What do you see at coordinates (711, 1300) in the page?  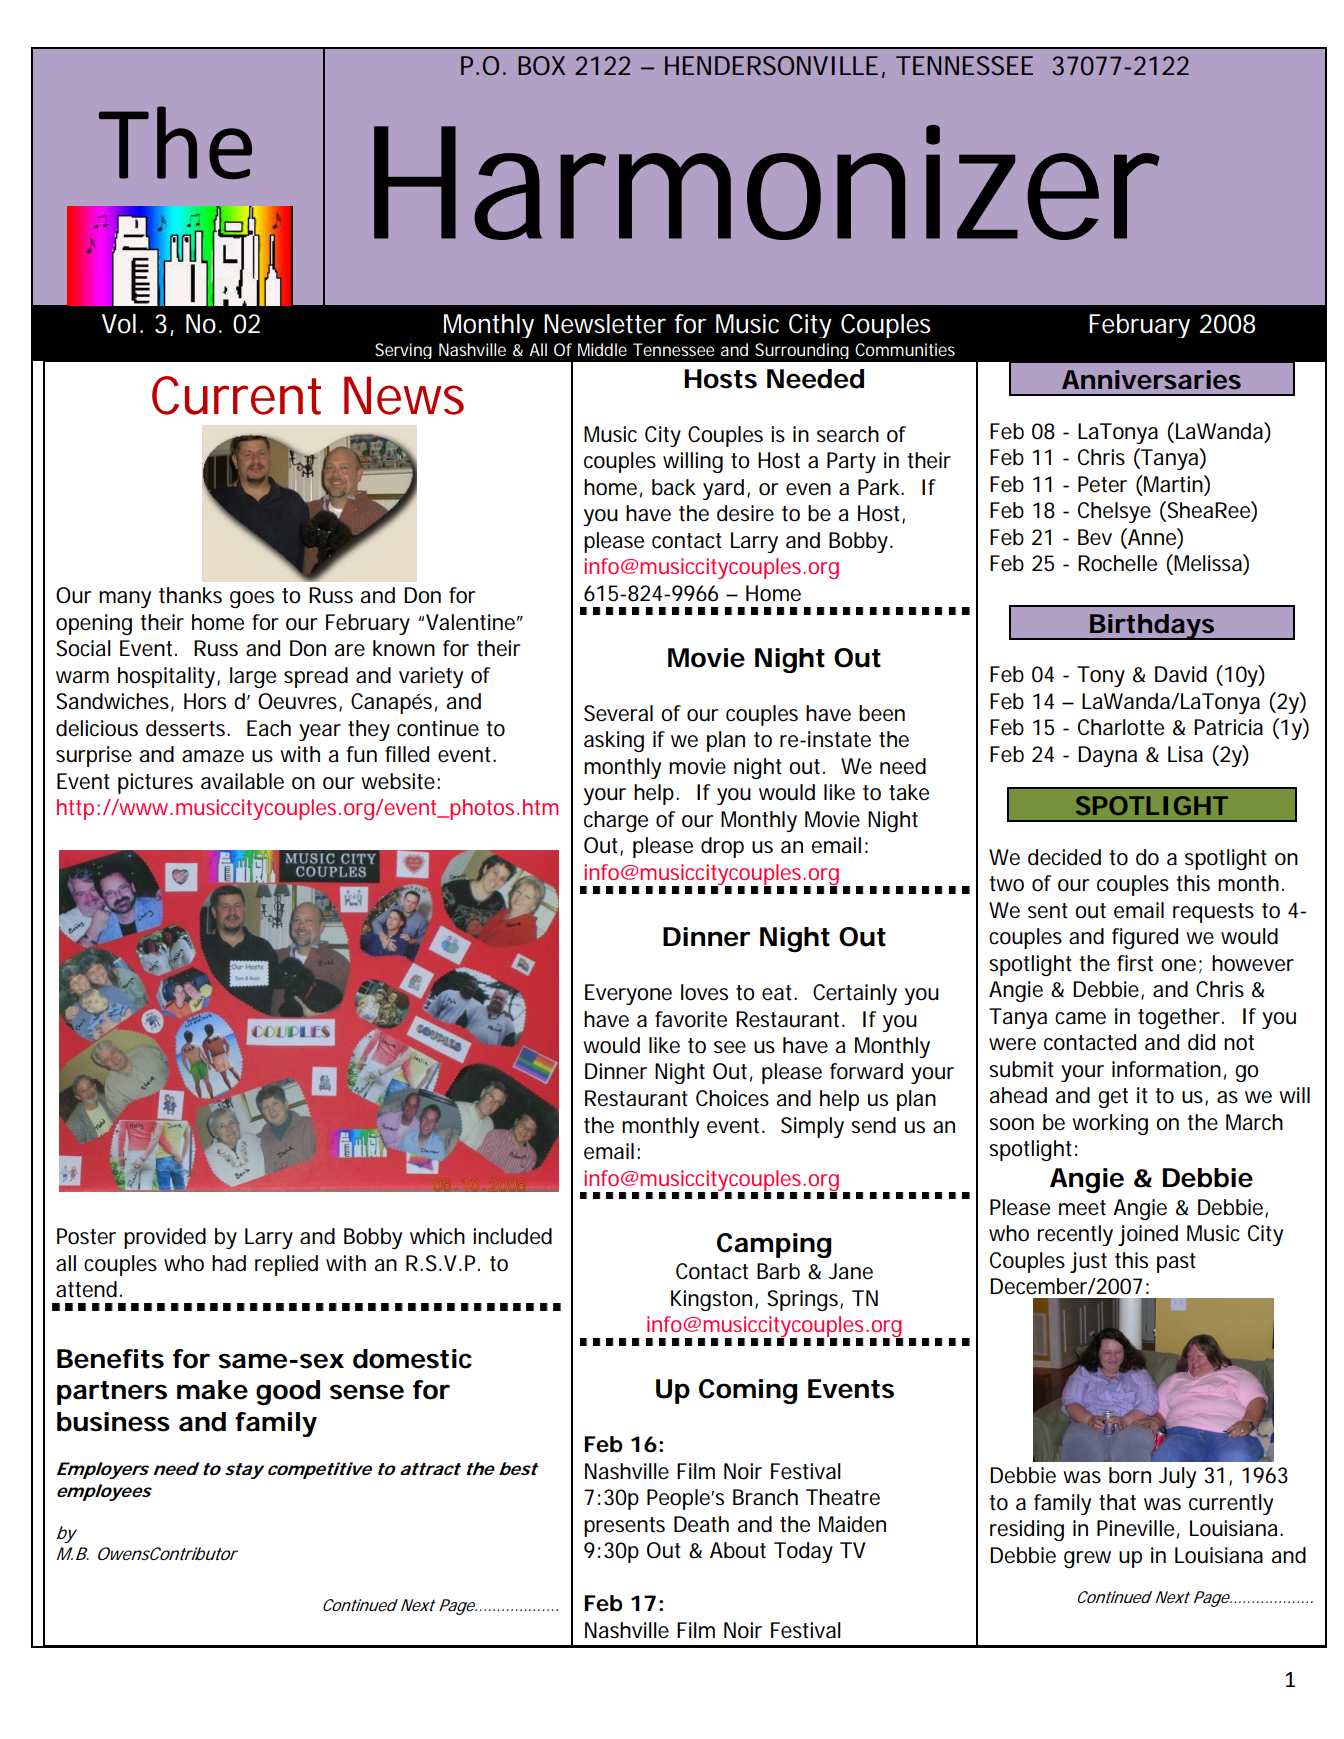 I see `Kingston` at bounding box center [711, 1300].
